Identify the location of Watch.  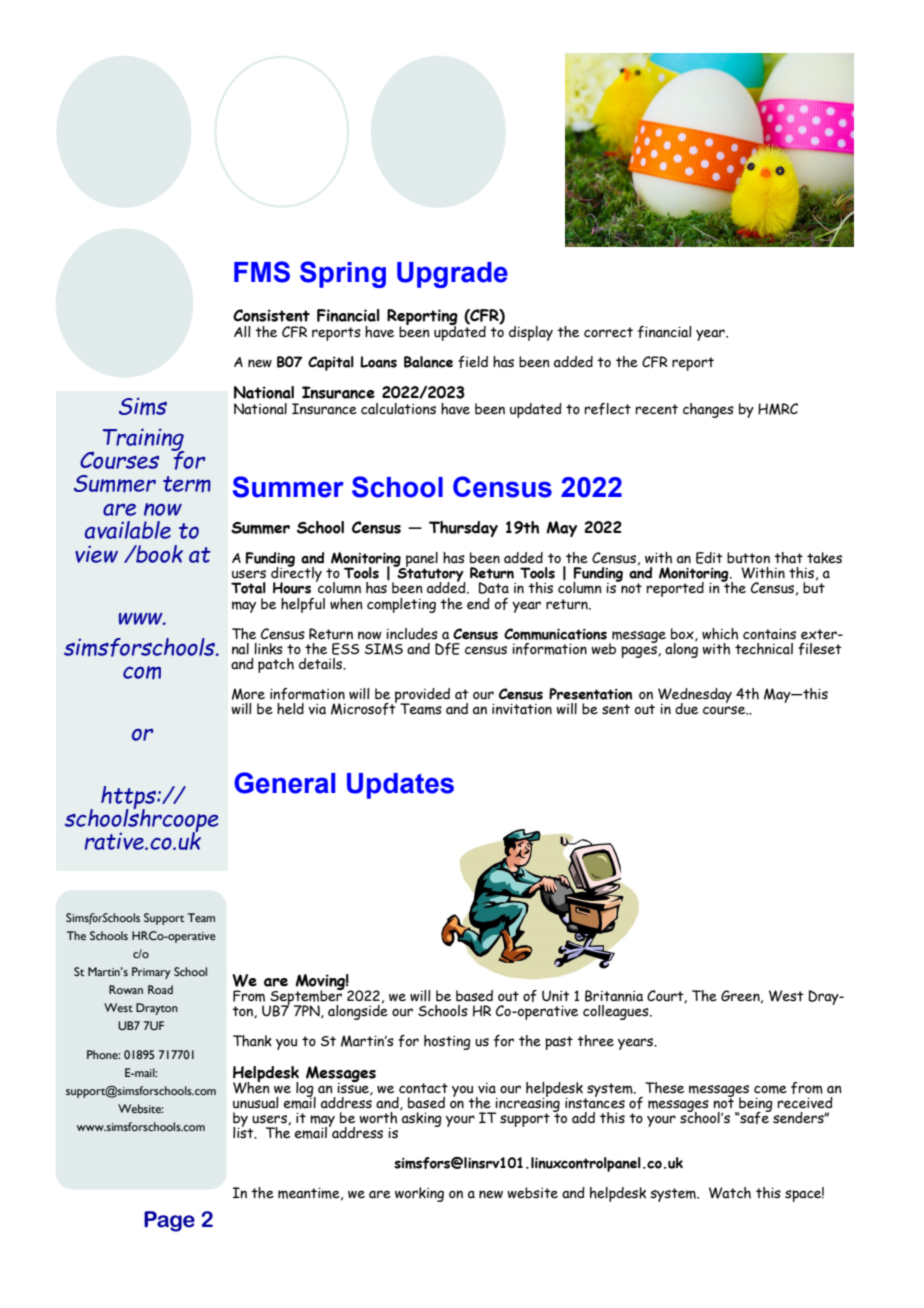
(730, 1193).
